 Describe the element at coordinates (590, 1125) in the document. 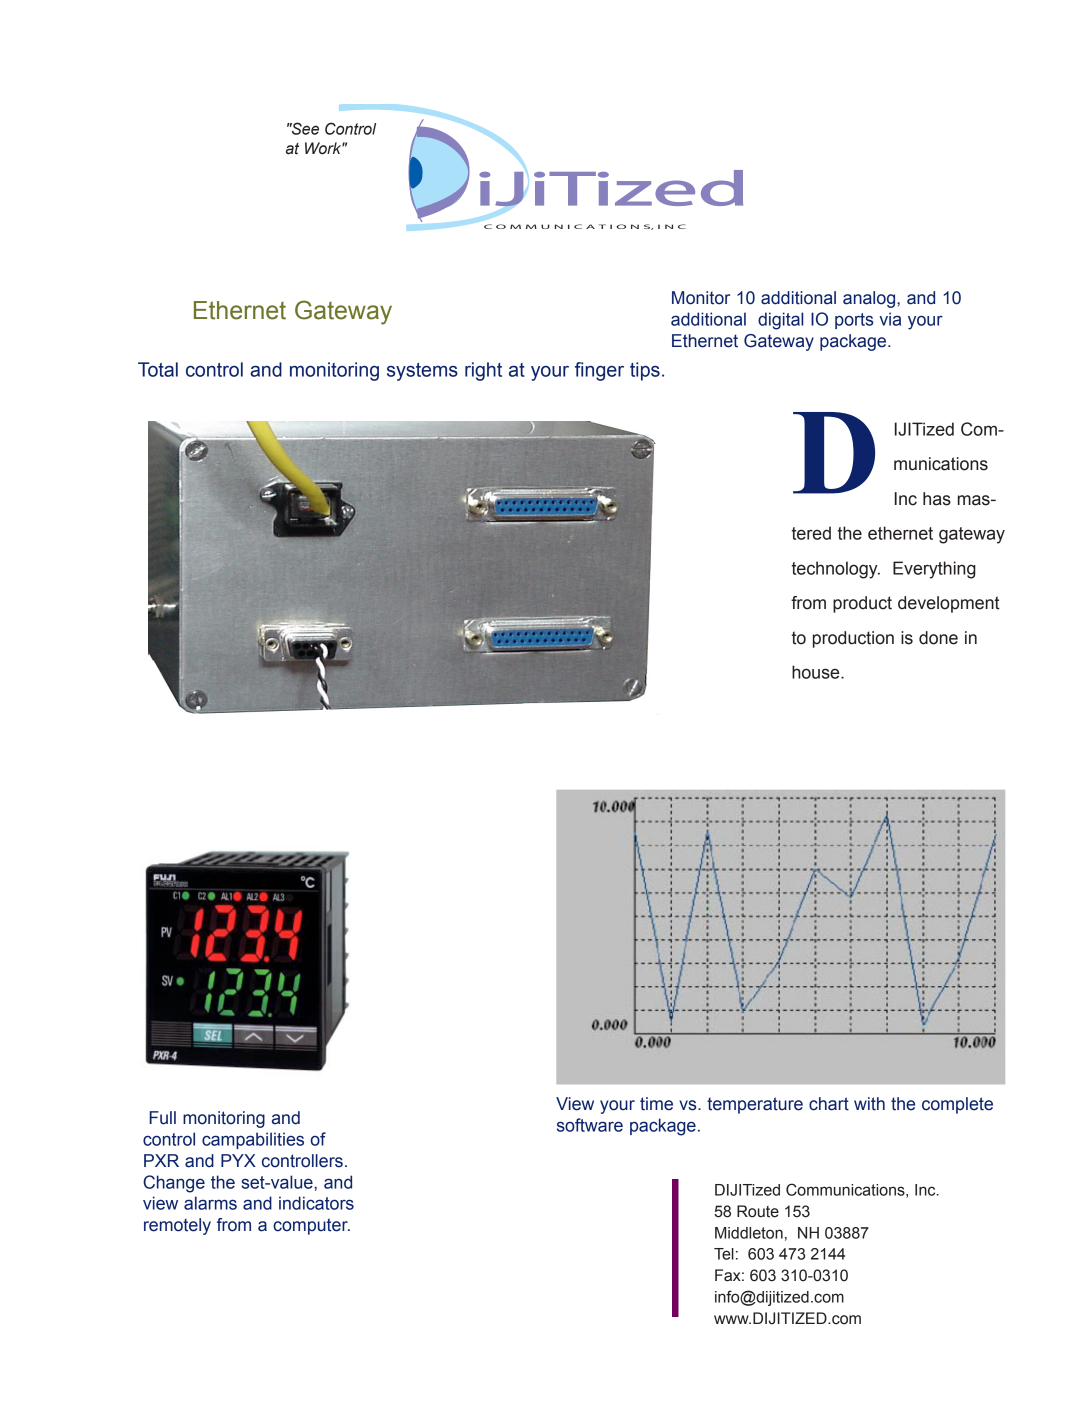

I see `software` at that location.
